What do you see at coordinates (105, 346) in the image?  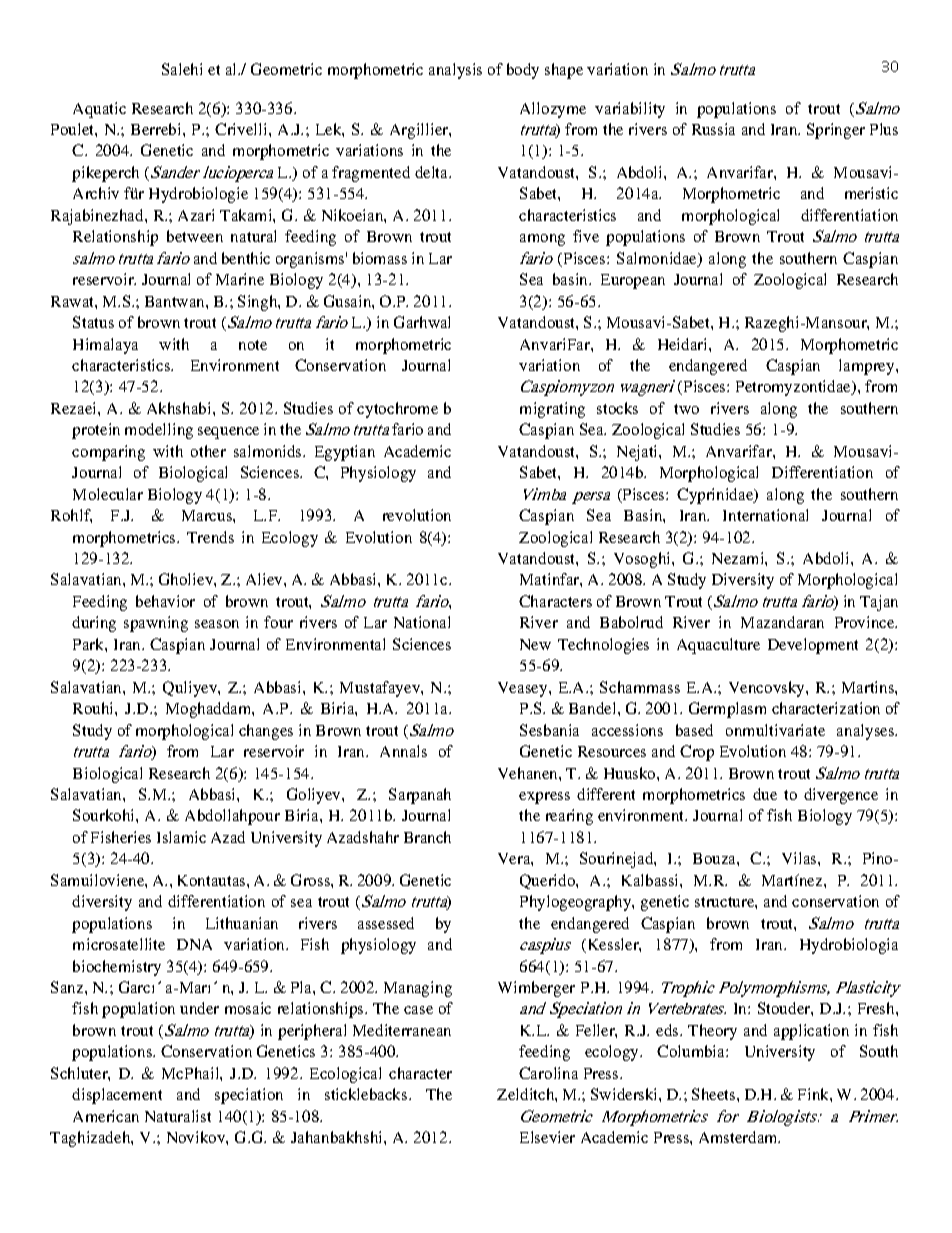 I see `Himalaya` at bounding box center [105, 346].
